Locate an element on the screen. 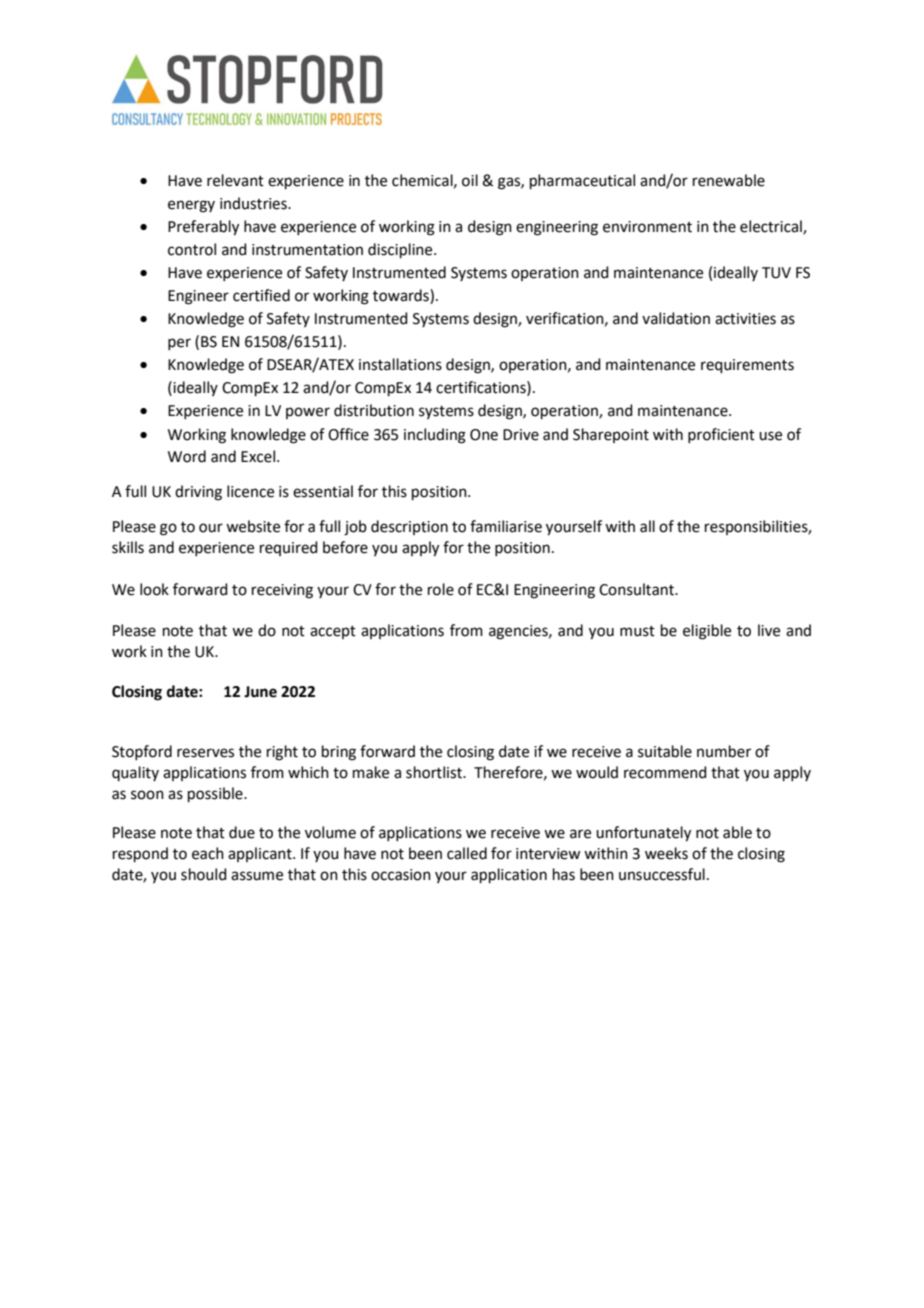 This screenshot has width=924, height=1308. including is located at coordinates (435, 436).
